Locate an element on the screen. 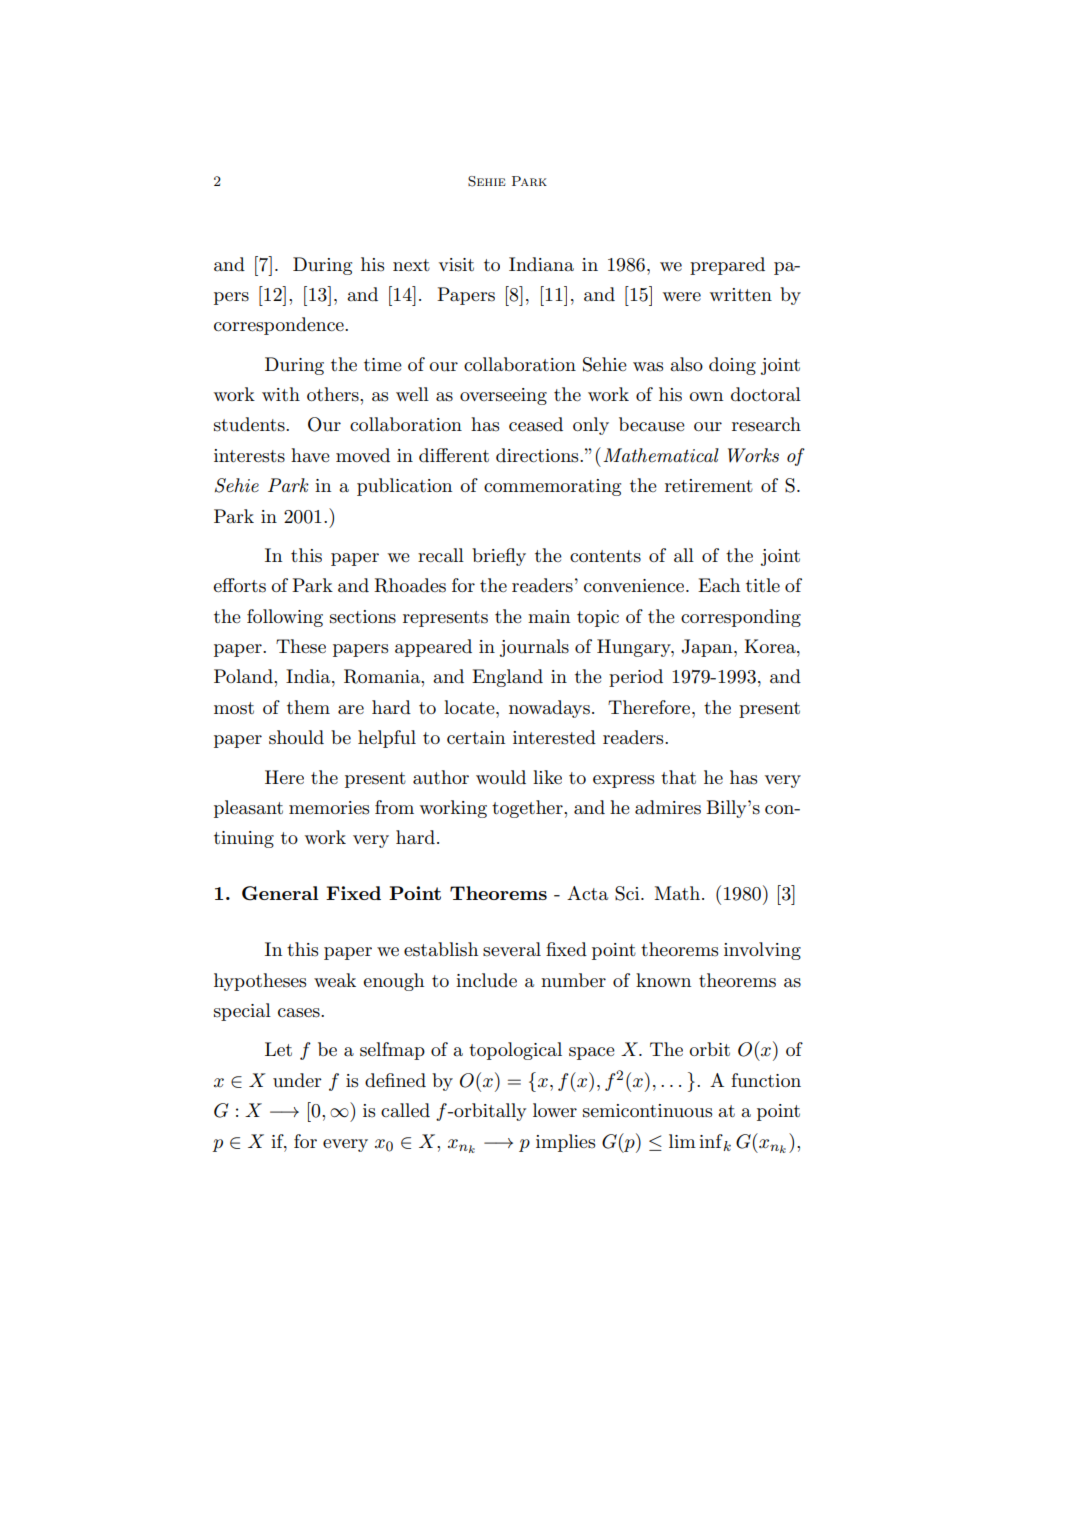  England is located at coordinates (507, 678).
